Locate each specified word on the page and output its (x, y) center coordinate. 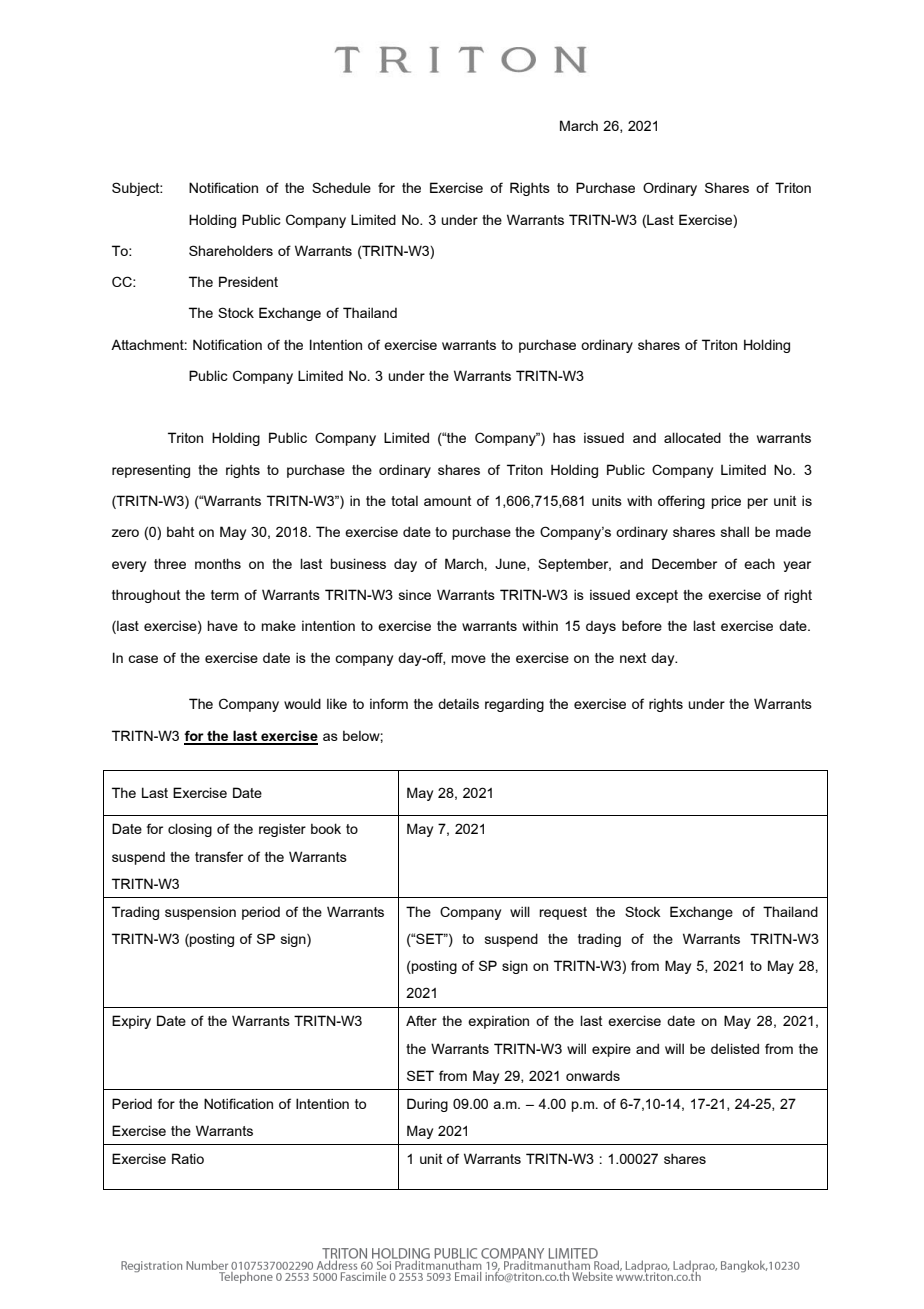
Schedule (341, 187)
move (469, 659)
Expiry (131, 1022)
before (642, 625)
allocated (692, 437)
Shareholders (231, 250)
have (223, 625)
